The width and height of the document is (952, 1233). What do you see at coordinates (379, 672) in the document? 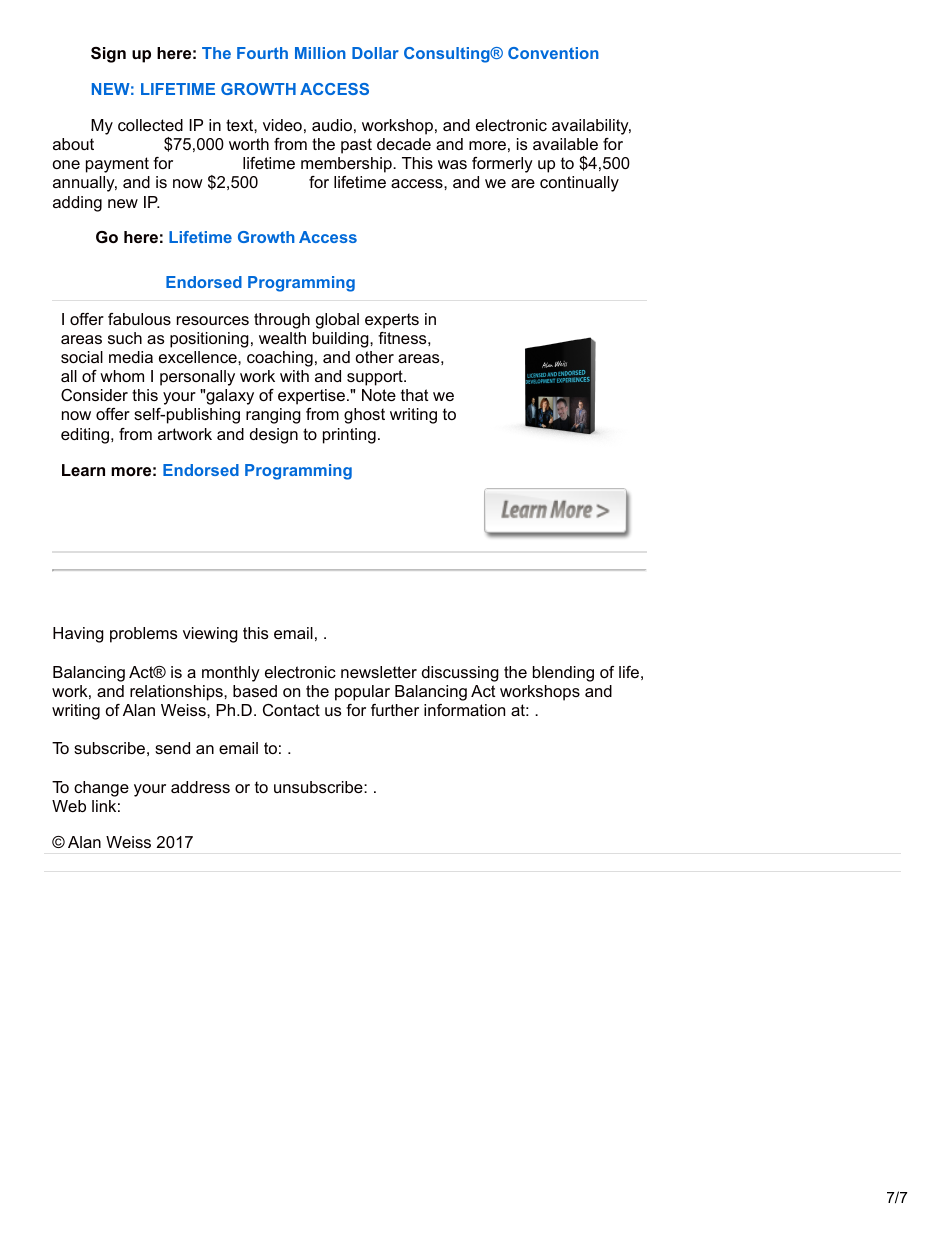
I see `newsletter` at bounding box center [379, 672].
